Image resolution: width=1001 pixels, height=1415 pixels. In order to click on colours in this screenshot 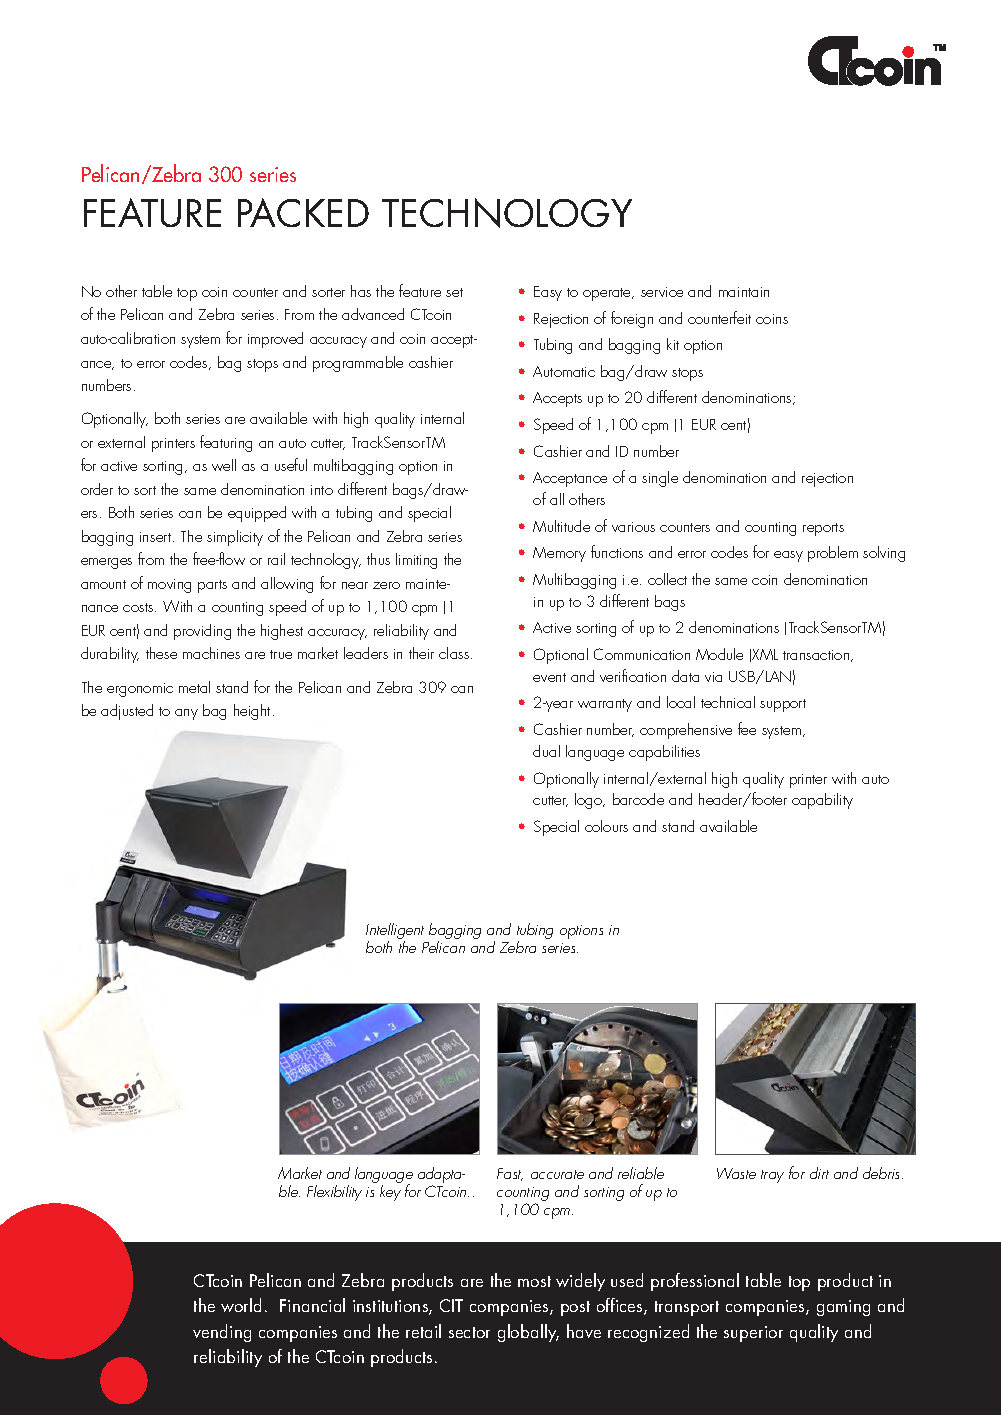, I will do `click(606, 826)`.
